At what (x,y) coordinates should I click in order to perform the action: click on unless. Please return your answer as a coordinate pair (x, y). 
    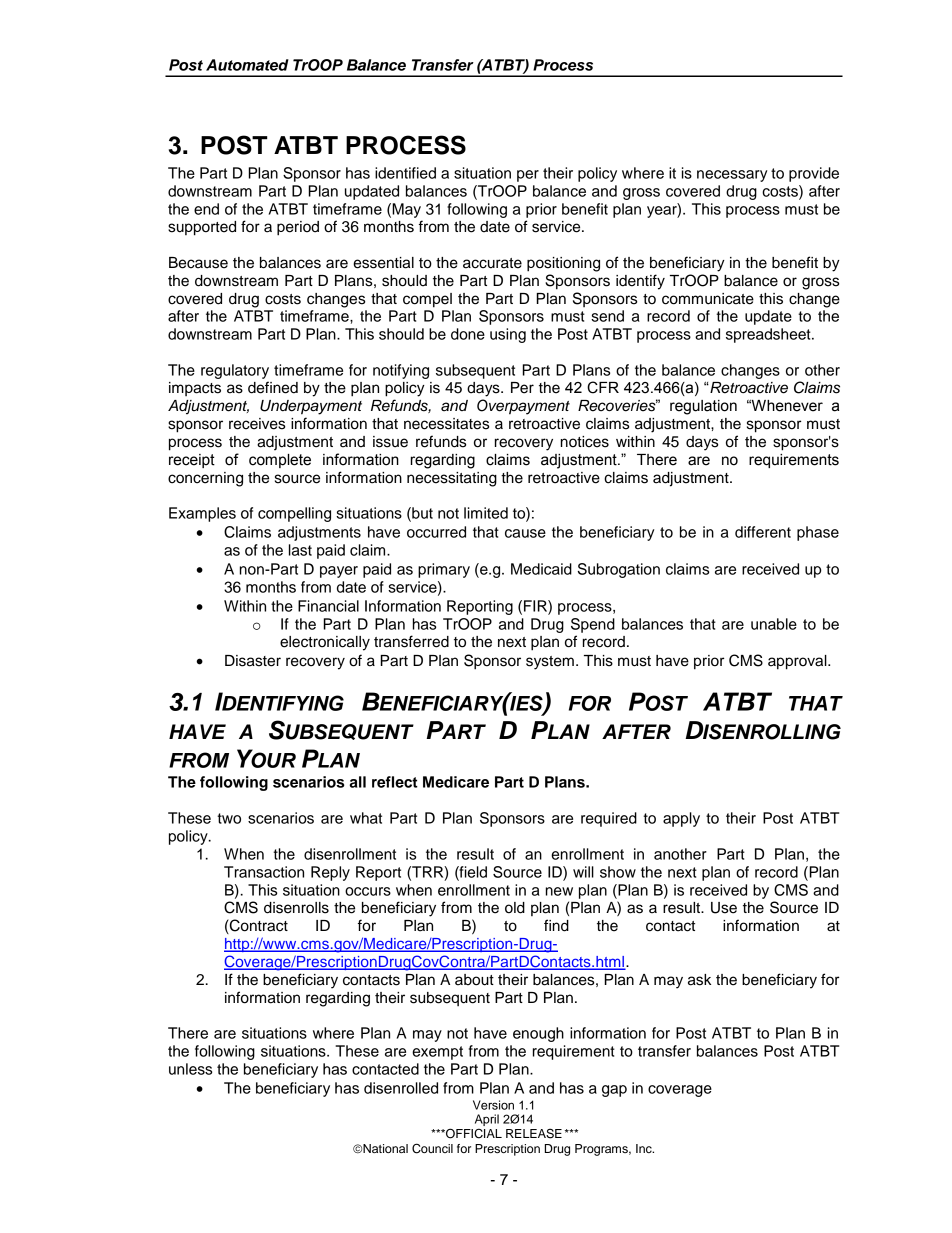
    Looking at the image, I should click on (190, 1069).
